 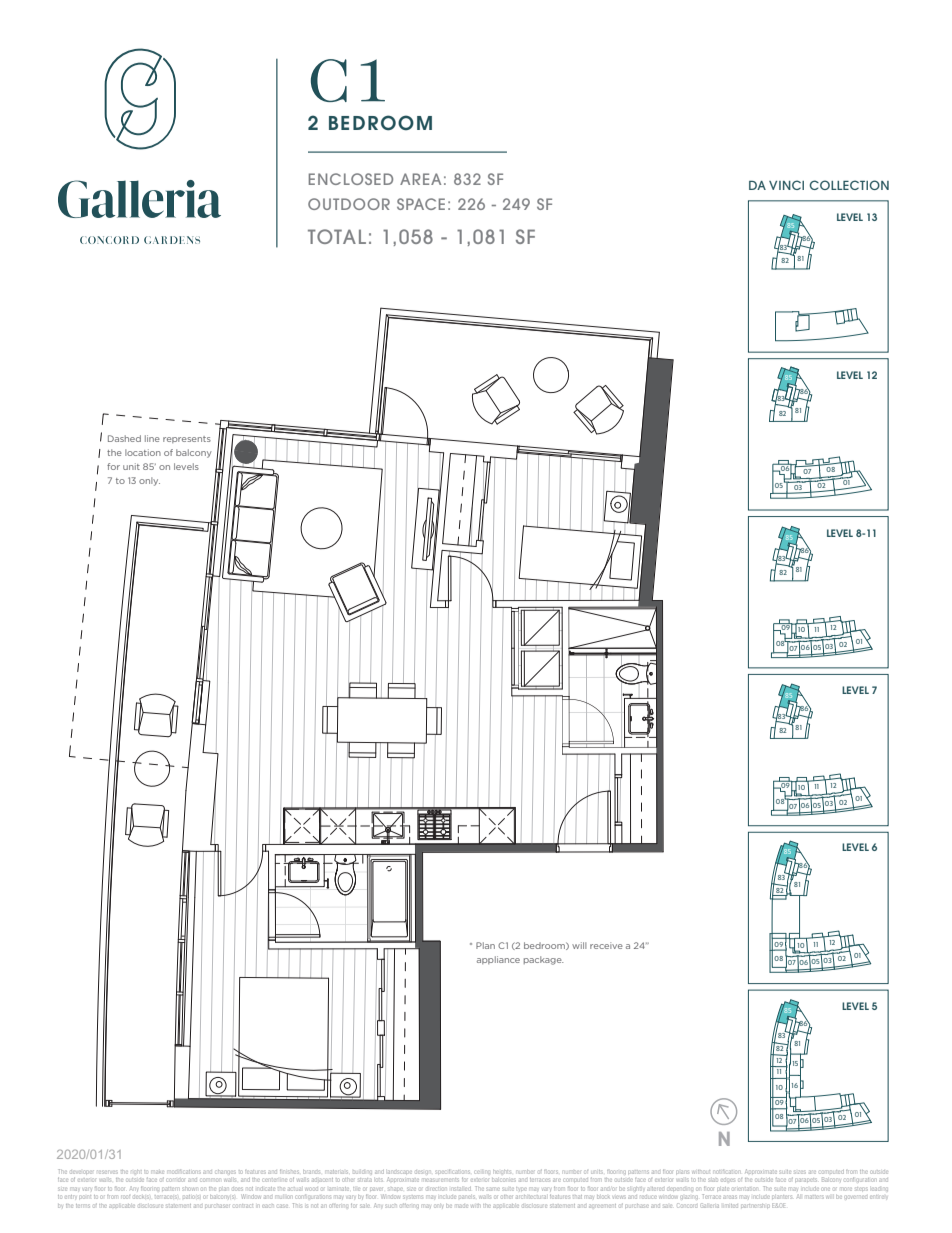 I want to click on corridor, so click(x=175, y=1180).
